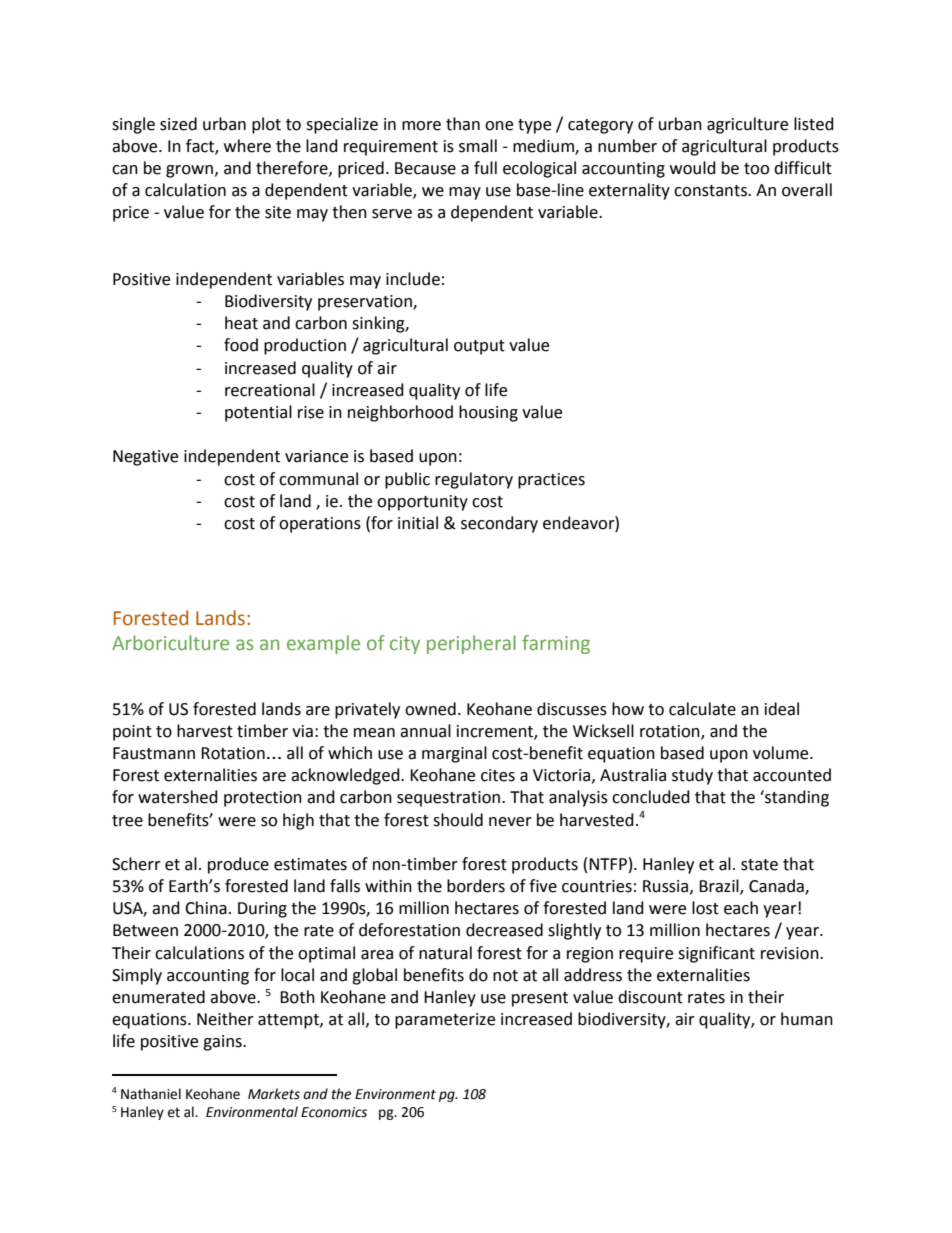  What do you see at coordinates (807, 1019) in the image?
I see `human` at bounding box center [807, 1019].
